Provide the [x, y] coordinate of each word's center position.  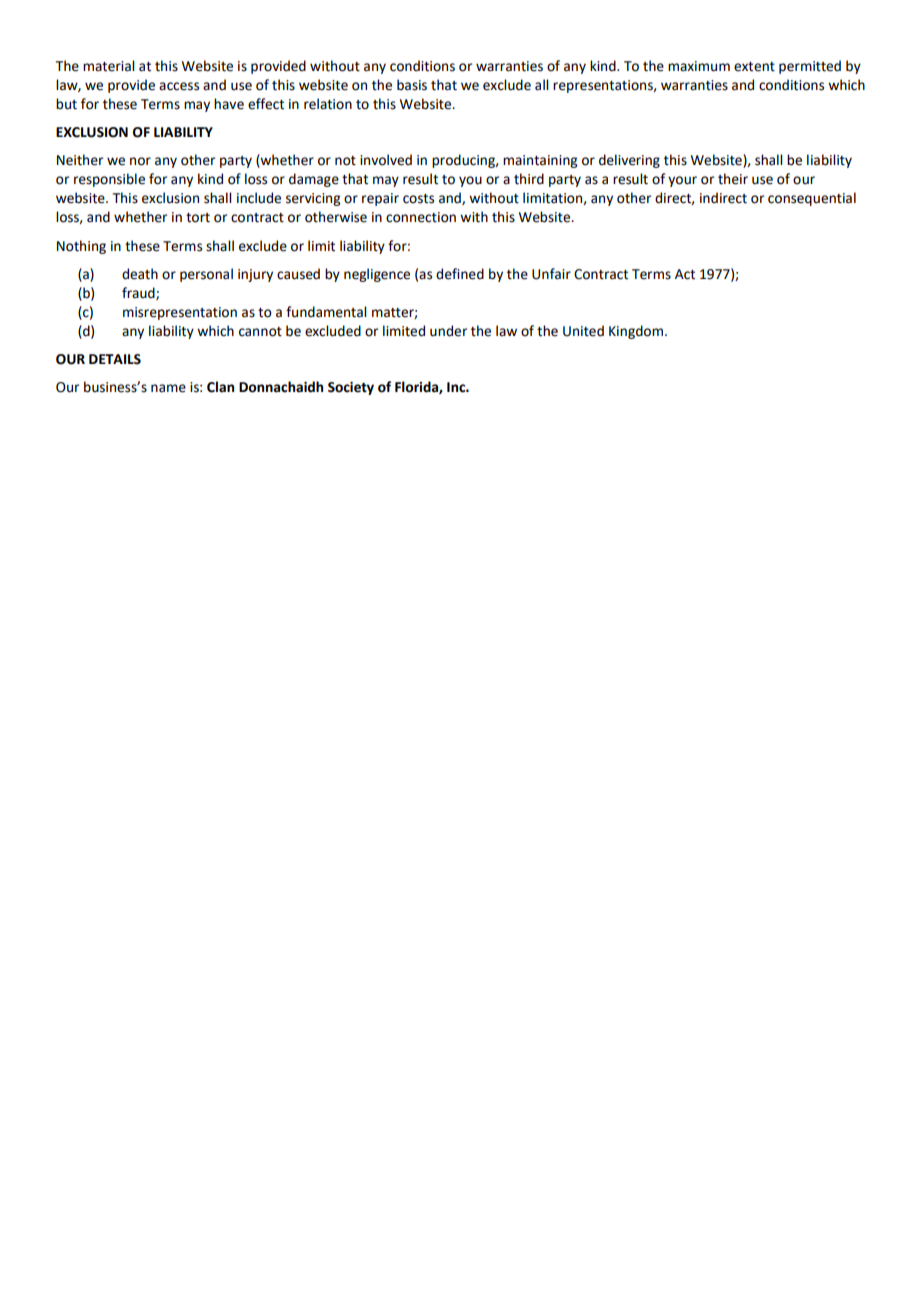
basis [412, 85]
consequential [812, 199]
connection [421, 217]
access [179, 86]
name [168, 388]
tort [198, 218]
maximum [699, 66]
